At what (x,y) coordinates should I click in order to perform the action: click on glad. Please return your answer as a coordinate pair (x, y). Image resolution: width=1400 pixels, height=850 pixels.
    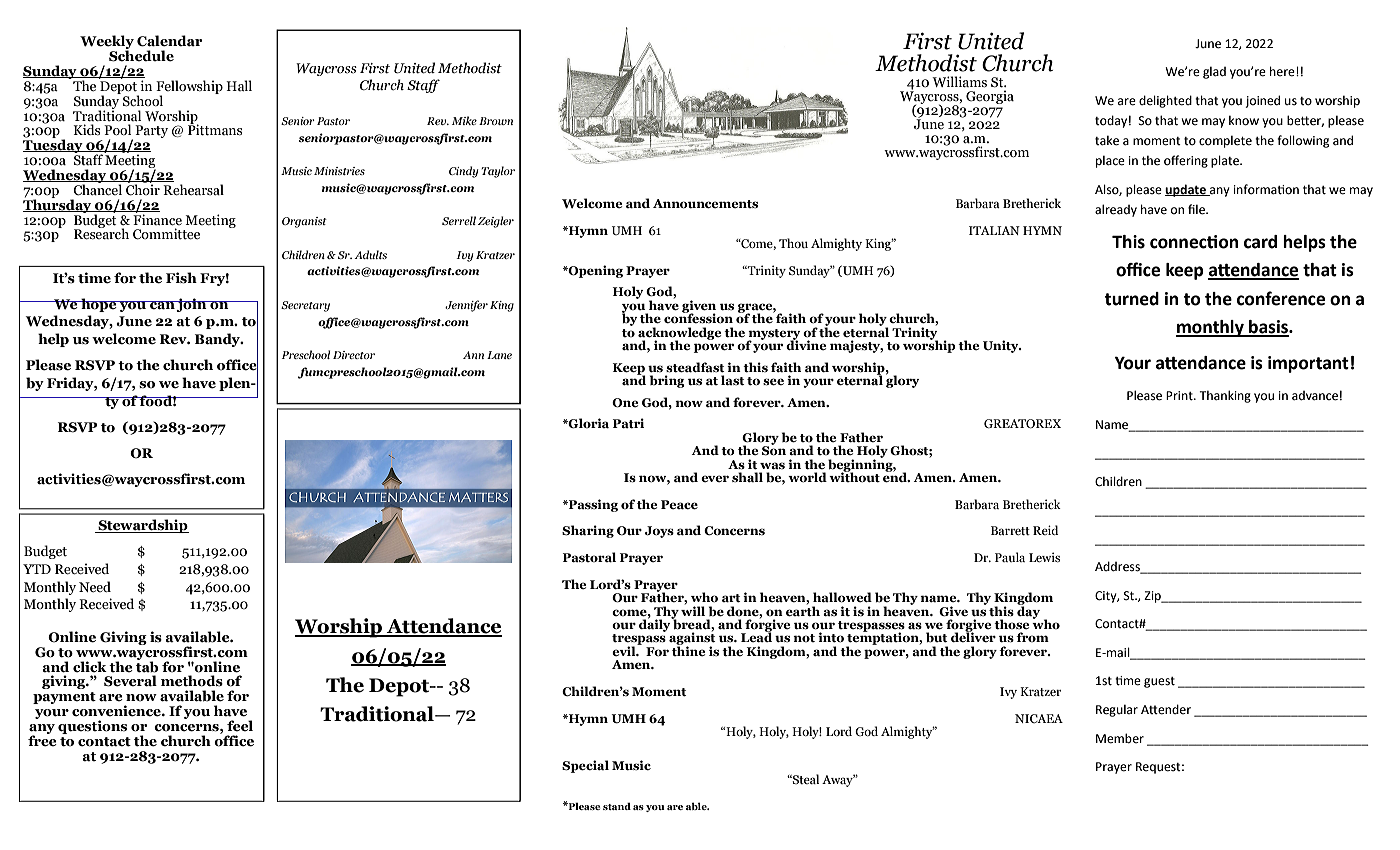
    Looking at the image, I should click on (1214, 73).
